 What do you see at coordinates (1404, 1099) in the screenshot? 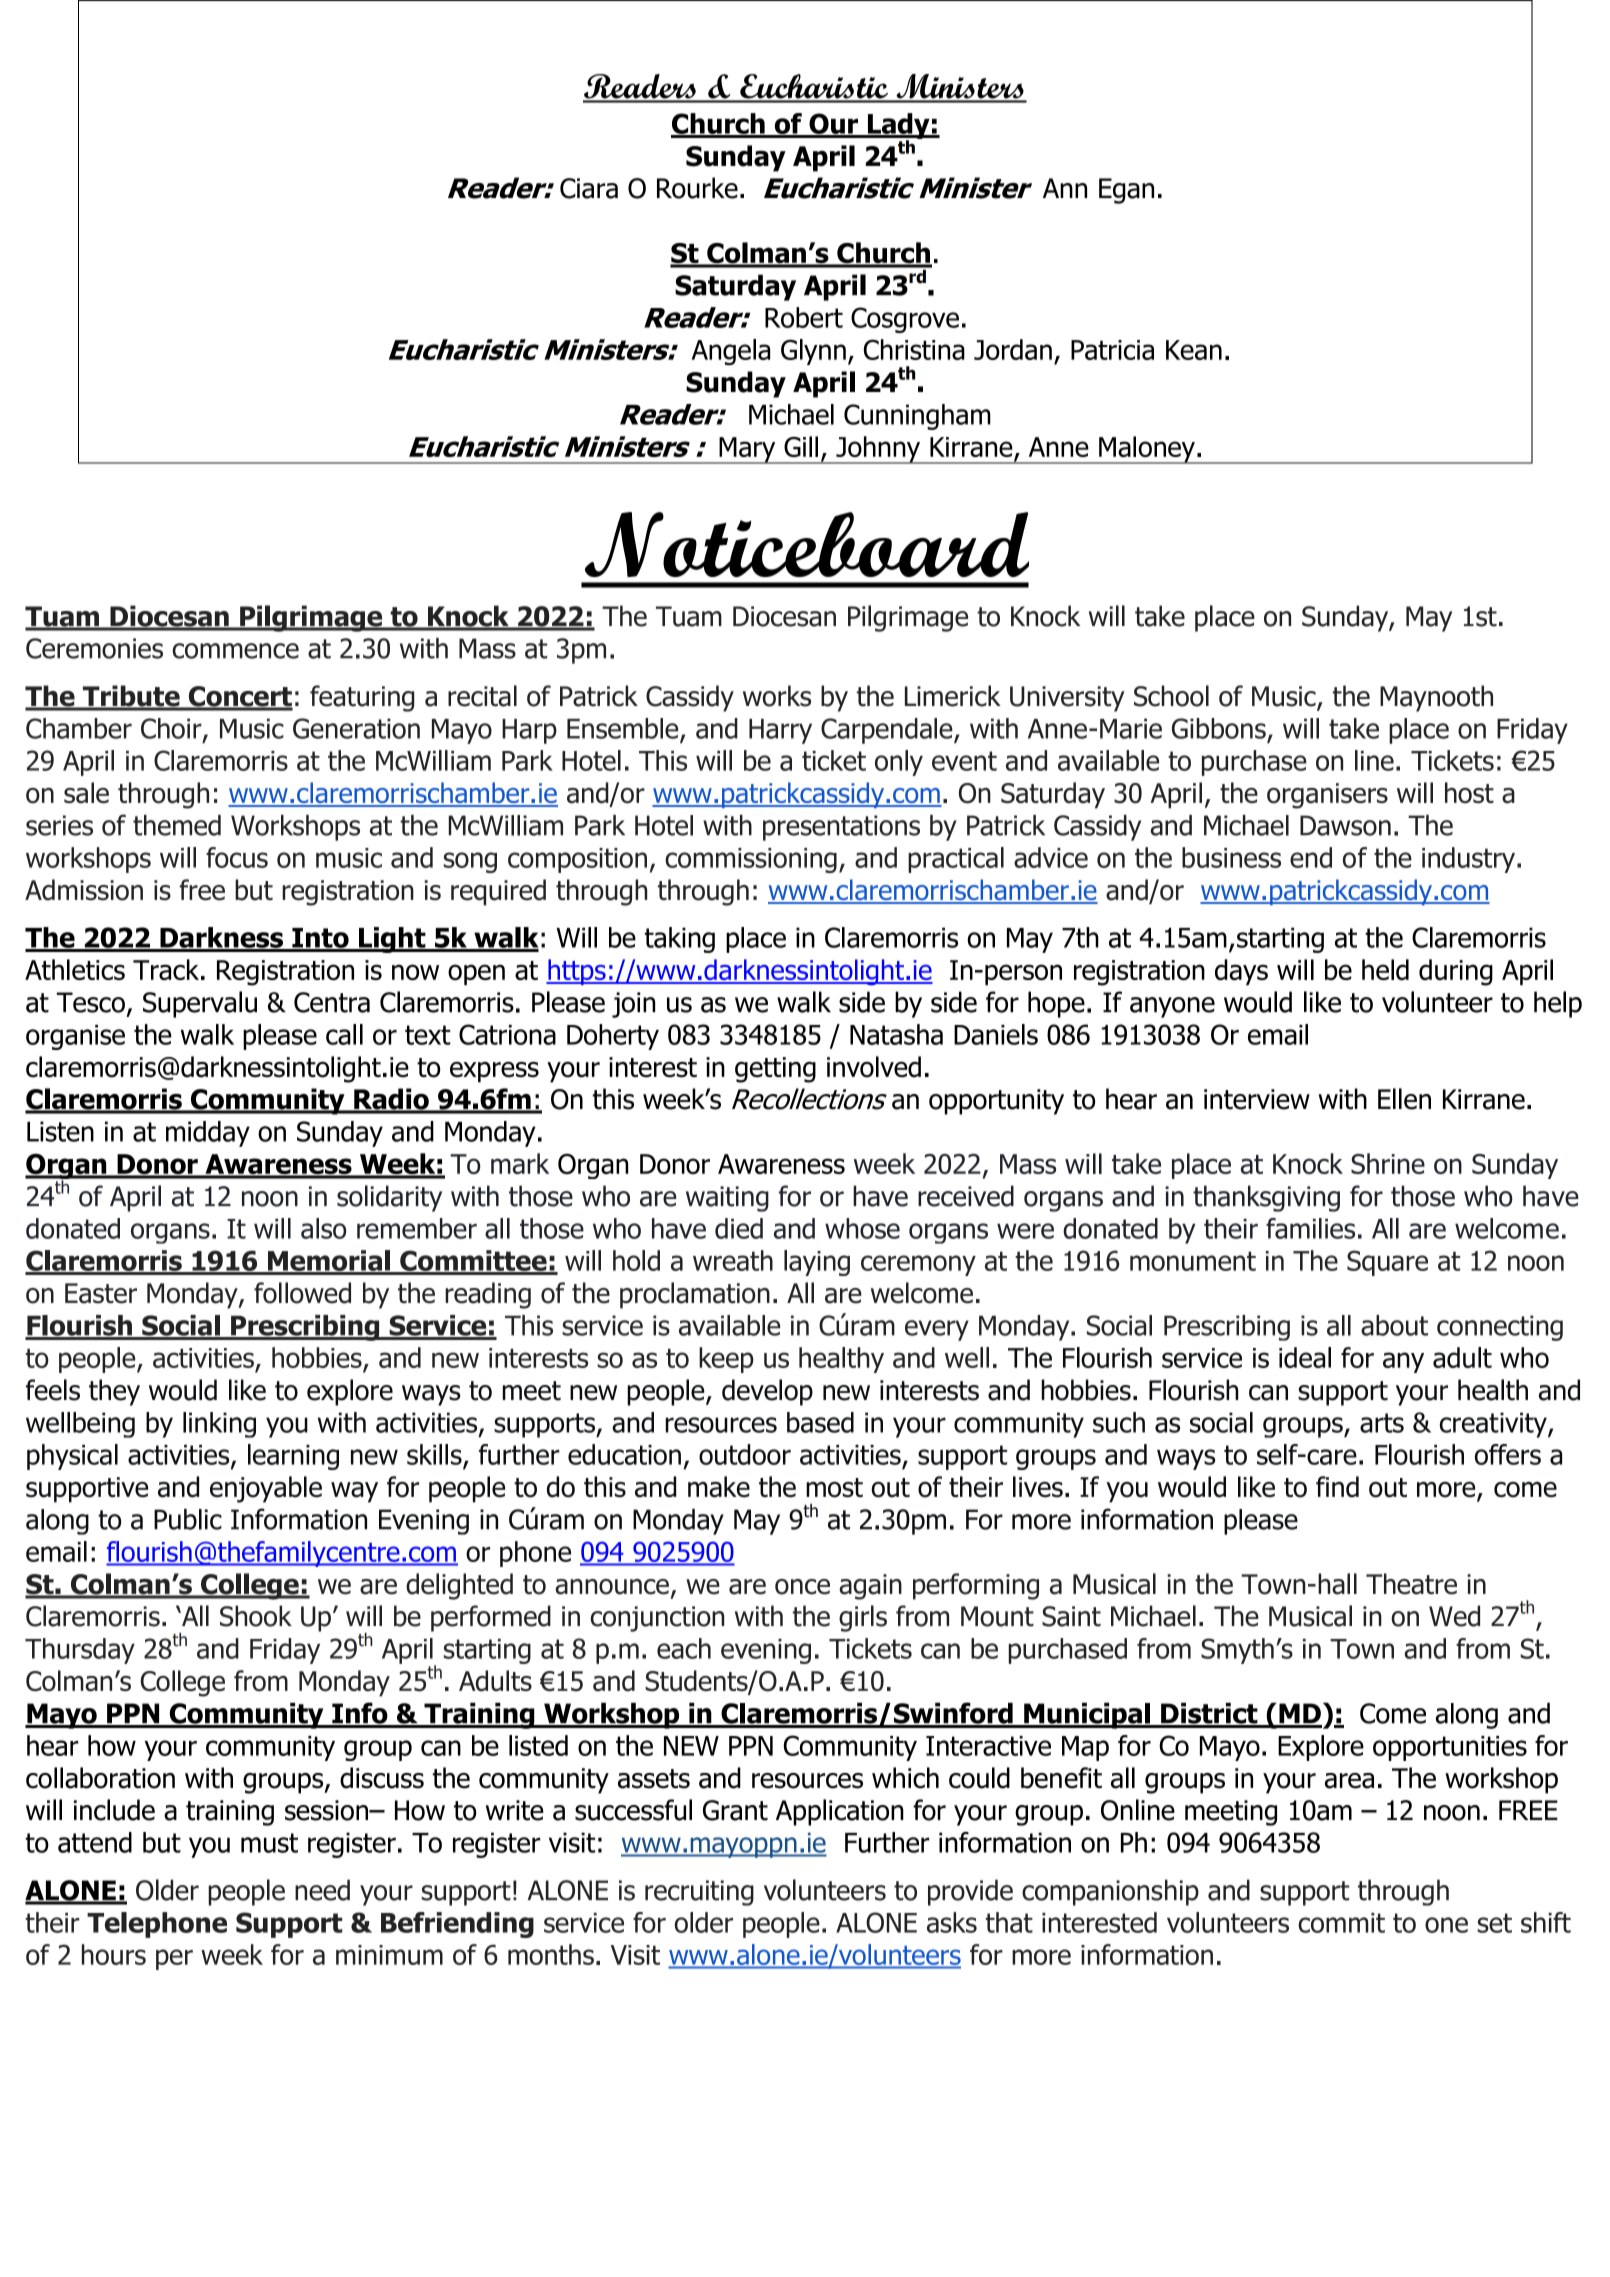
I see `Ellen` at bounding box center [1404, 1099].
